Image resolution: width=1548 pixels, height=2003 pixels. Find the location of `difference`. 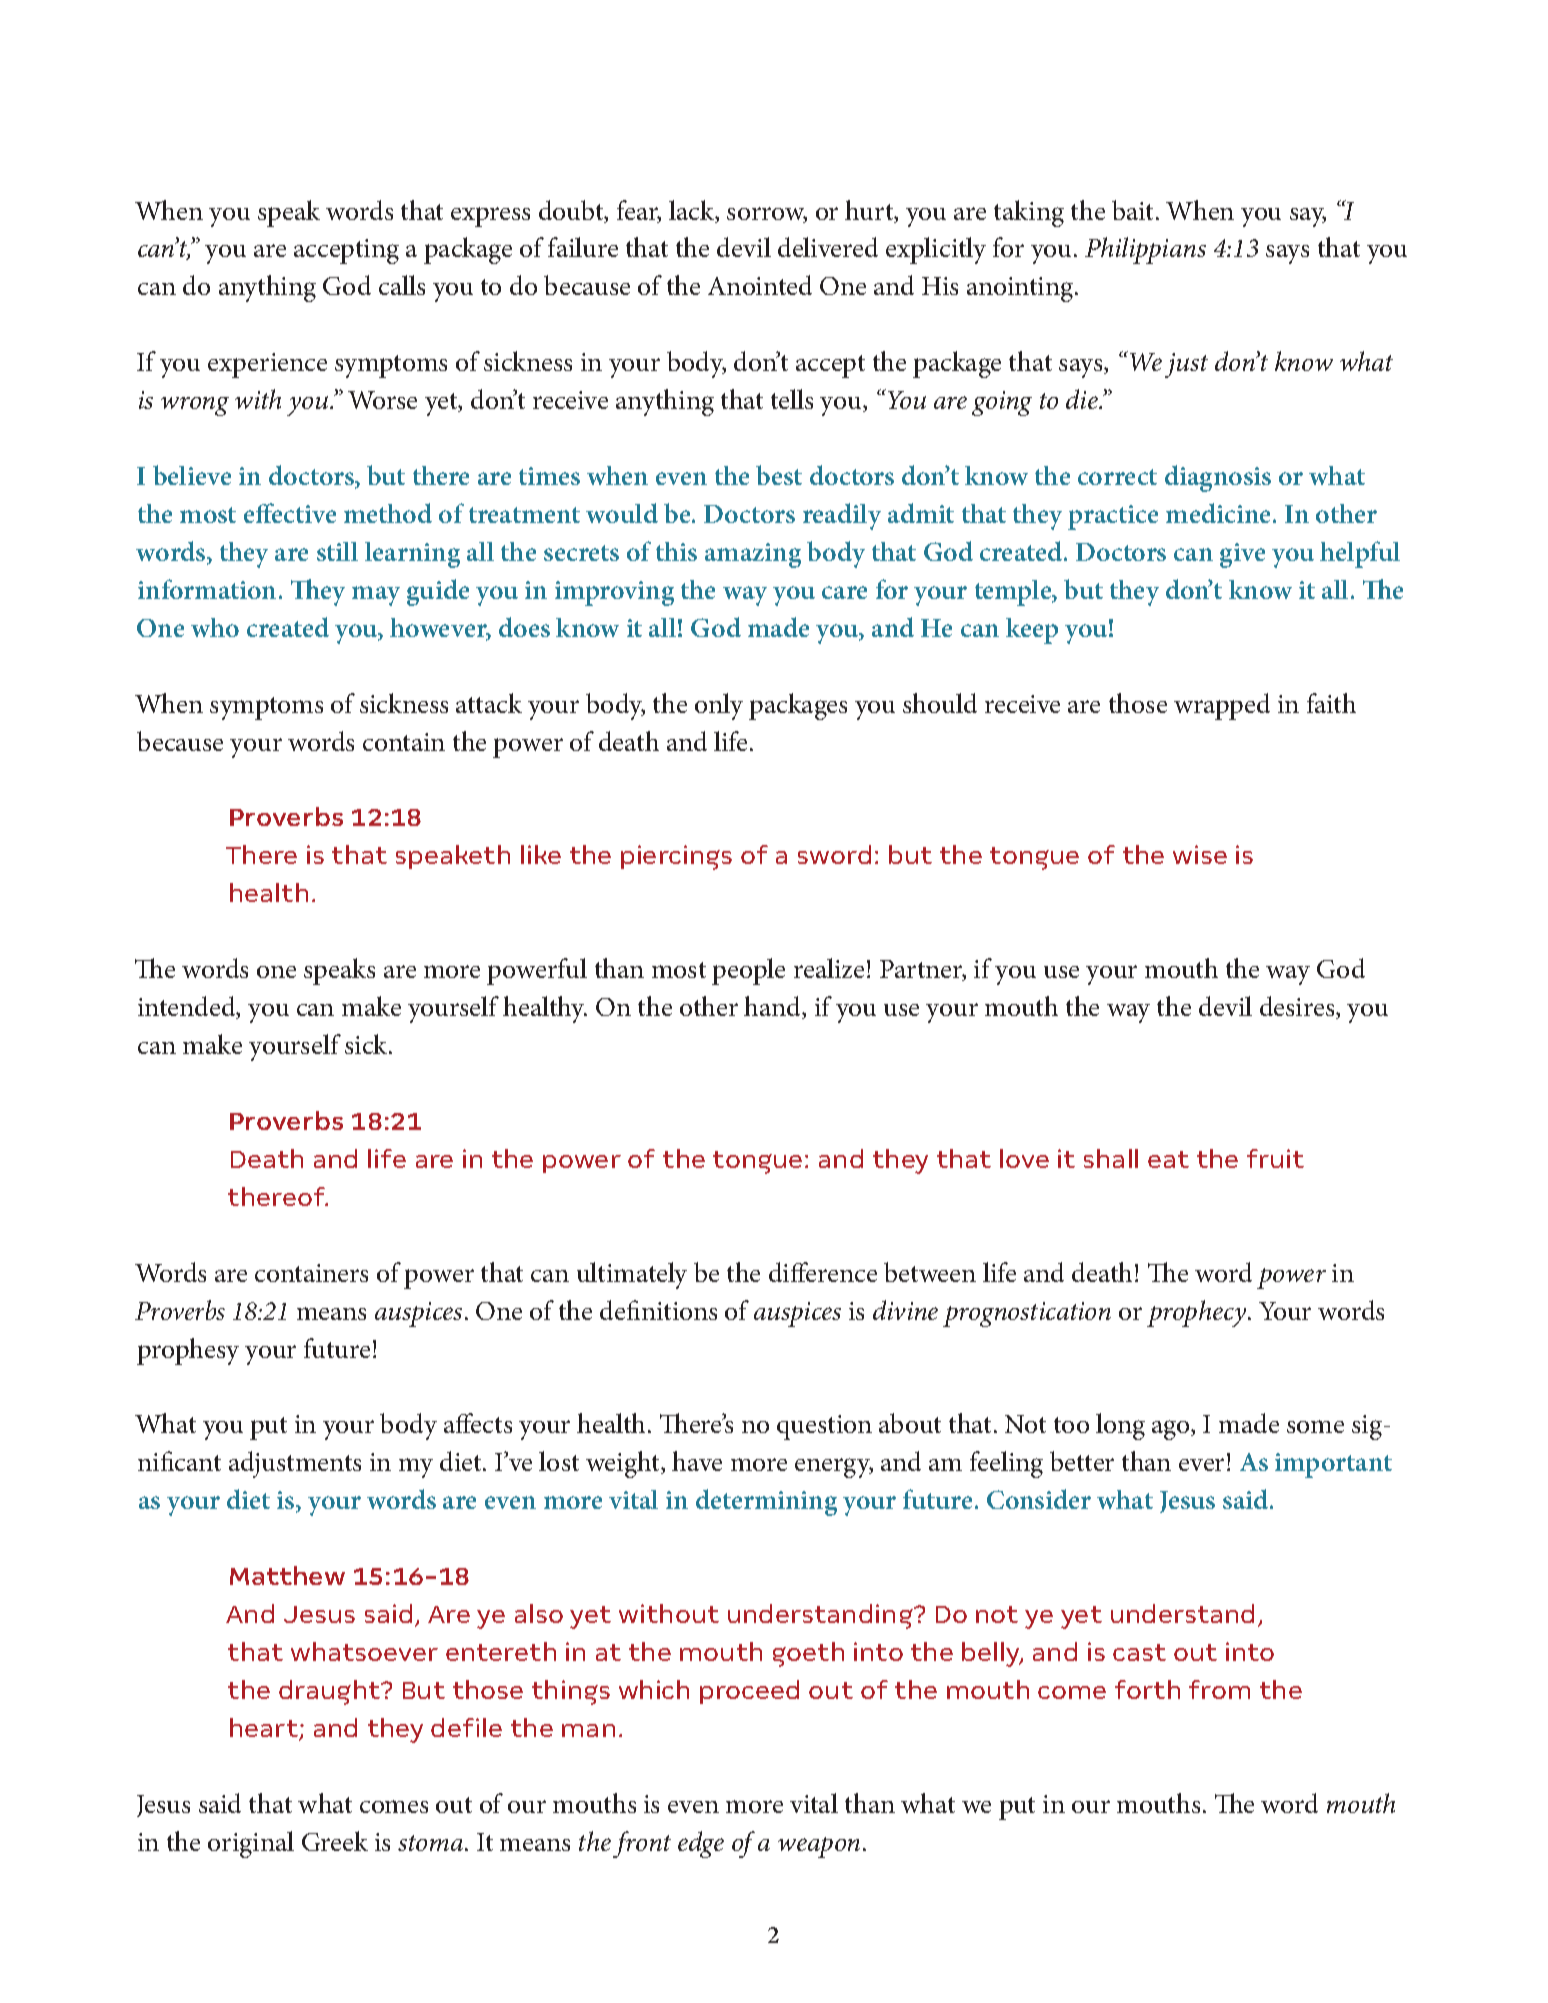

difference is located at coordinates (823, 1272).
